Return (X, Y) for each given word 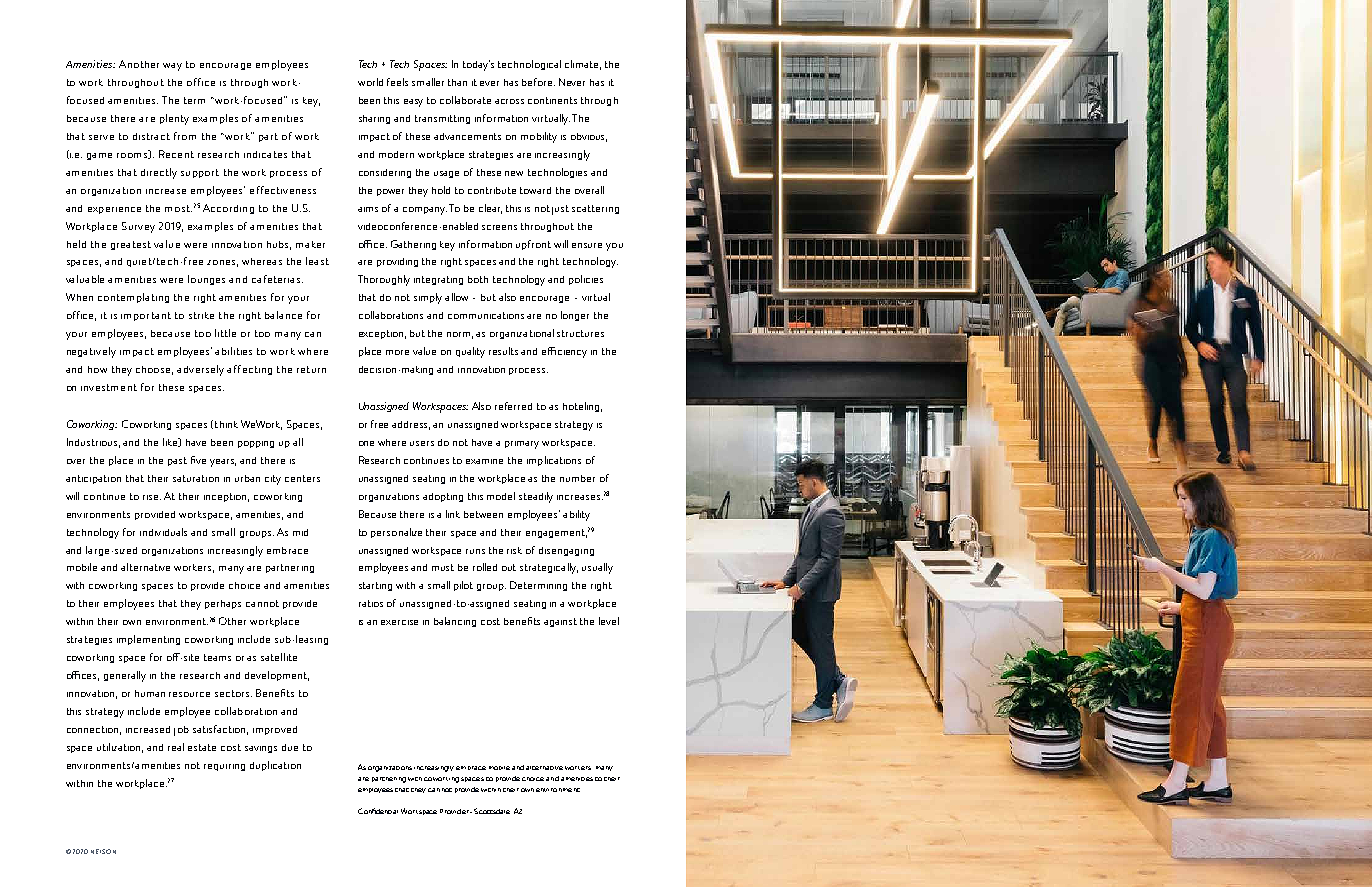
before (538, 82)
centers (302, 478)
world (370, 82)
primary (522, 445)
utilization (120, 748)
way (172, 67)
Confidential (378, 811)
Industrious (93, 443)
